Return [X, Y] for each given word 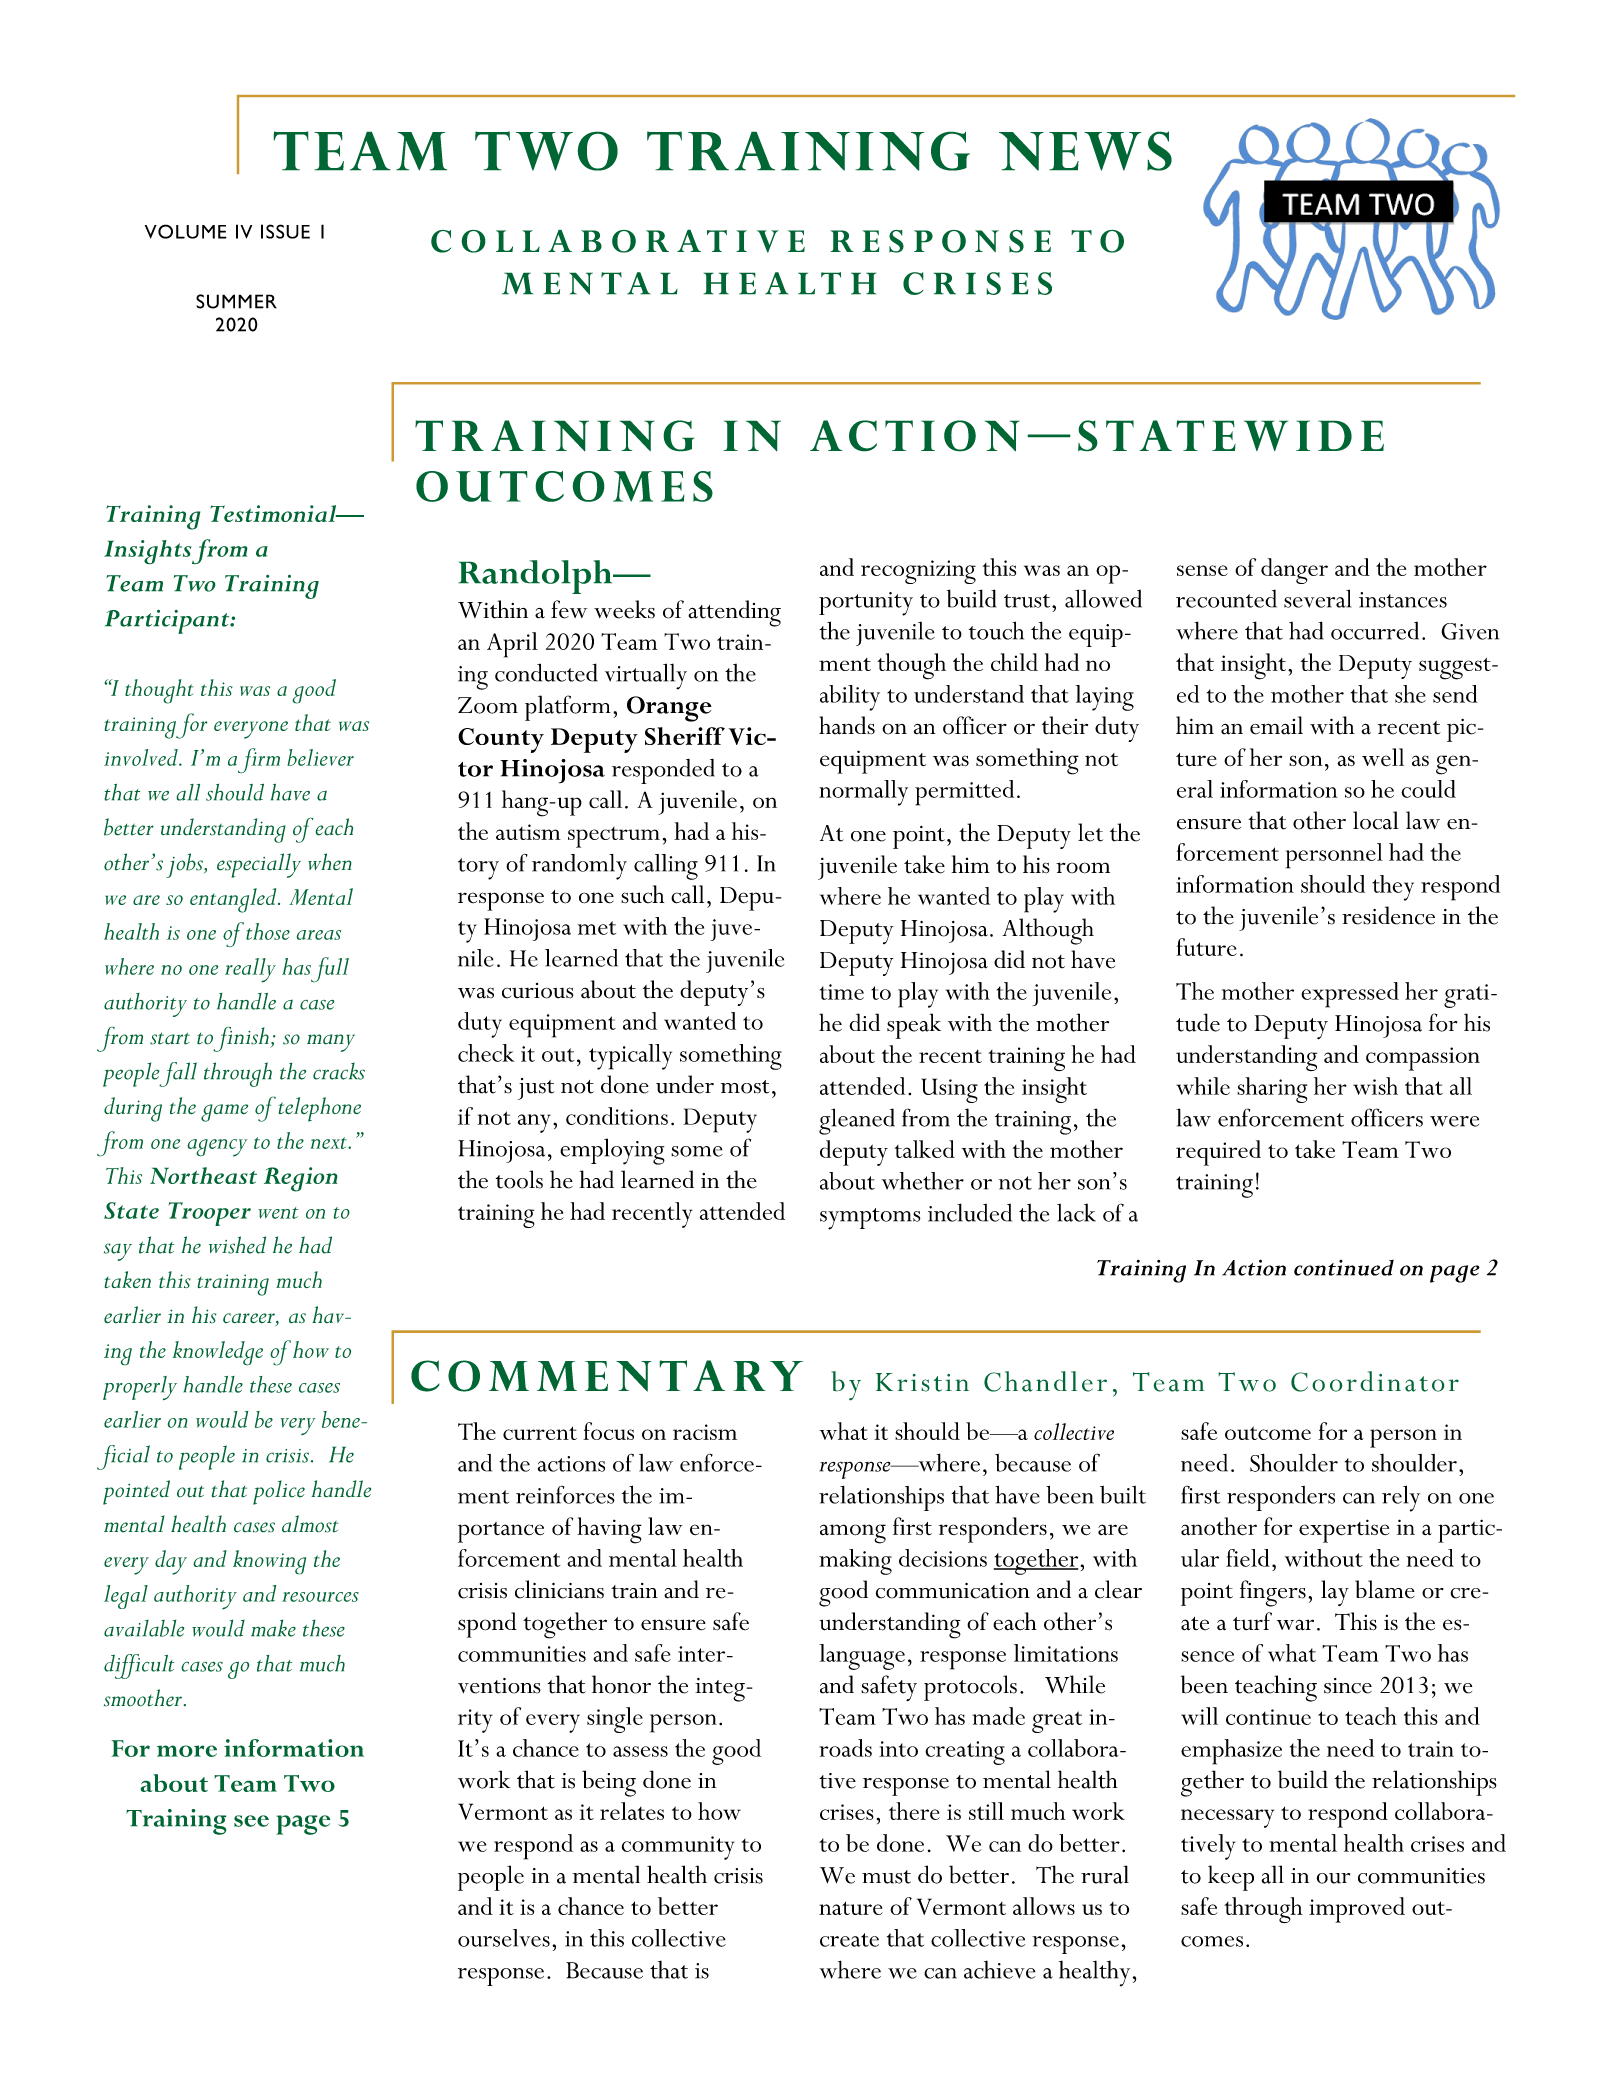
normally [863, 793]
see [251, 1821]
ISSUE [285, 231]
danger [1294, 571]
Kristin [922, 1382]
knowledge [217, 1353]
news [1085, 151]
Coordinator [1375, 1381]
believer [320, 757]
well [1383, 757]
